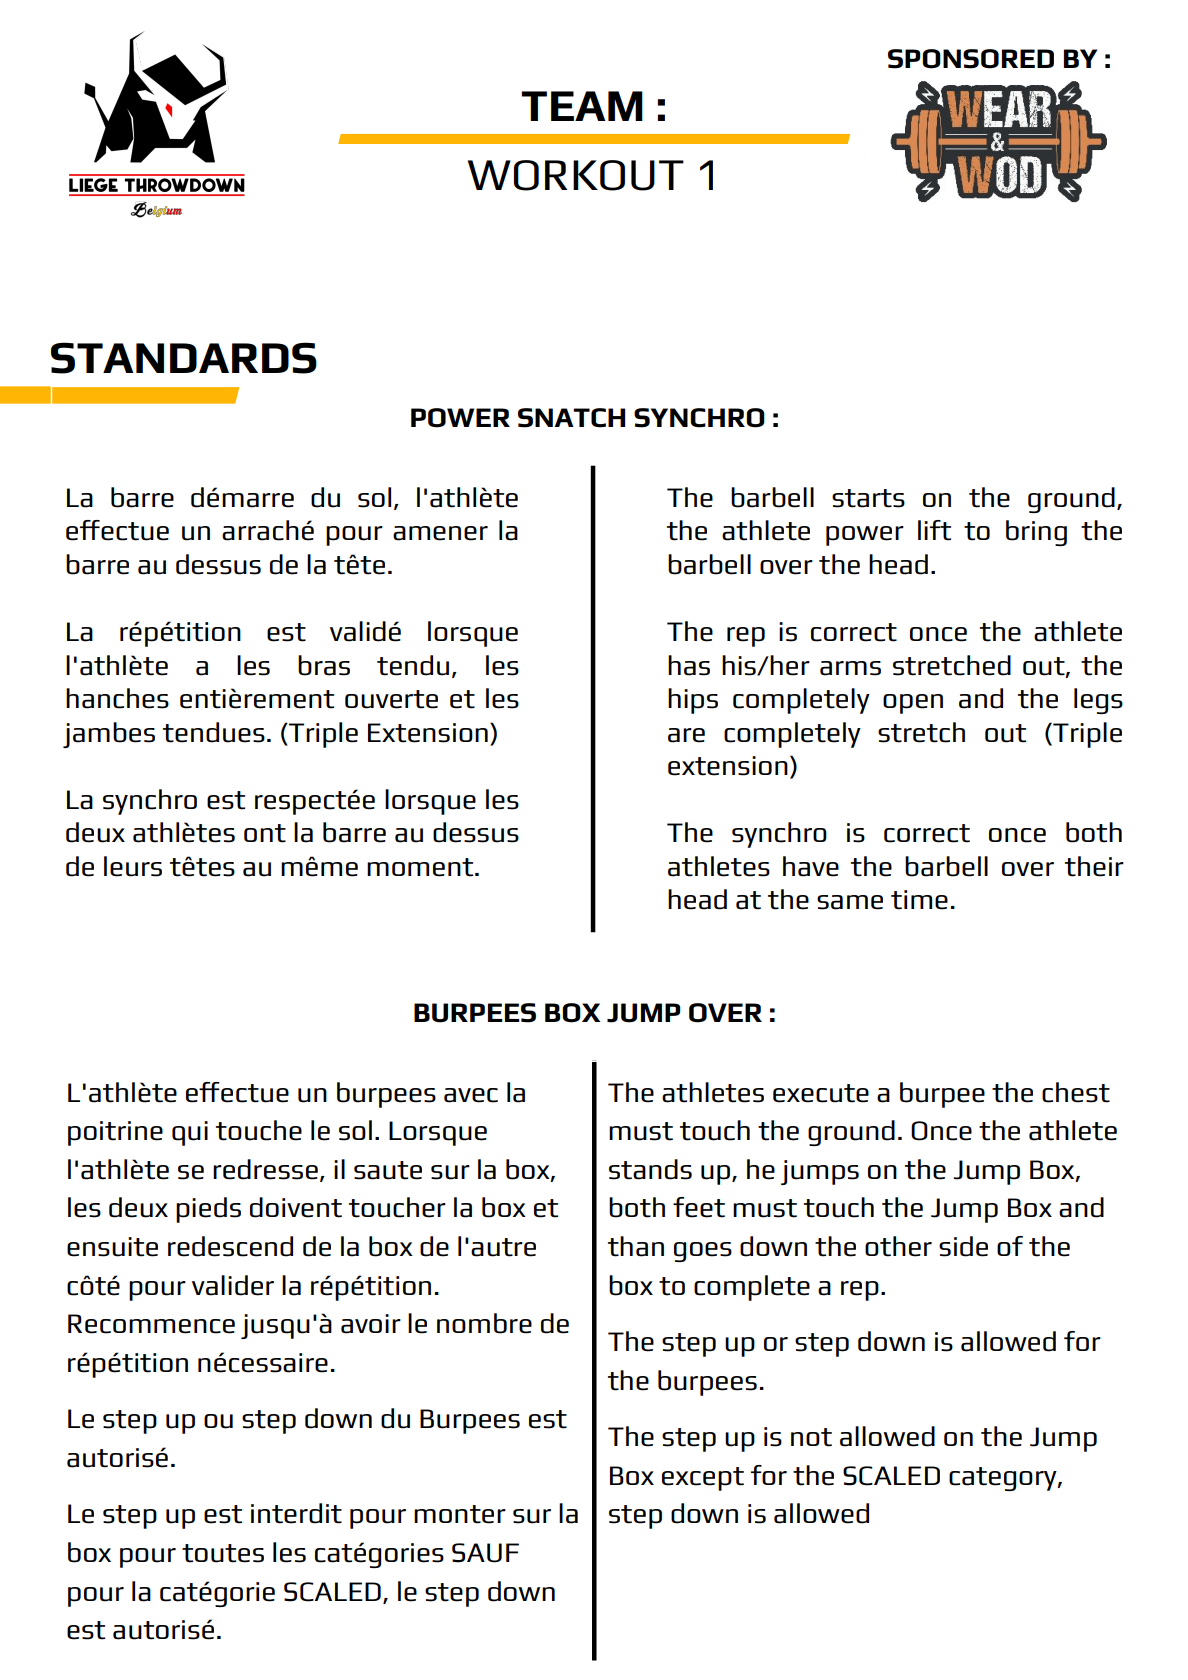  Describe the element at coordinates (576, 175) in the image. I see `WORKOUT` at that location.
